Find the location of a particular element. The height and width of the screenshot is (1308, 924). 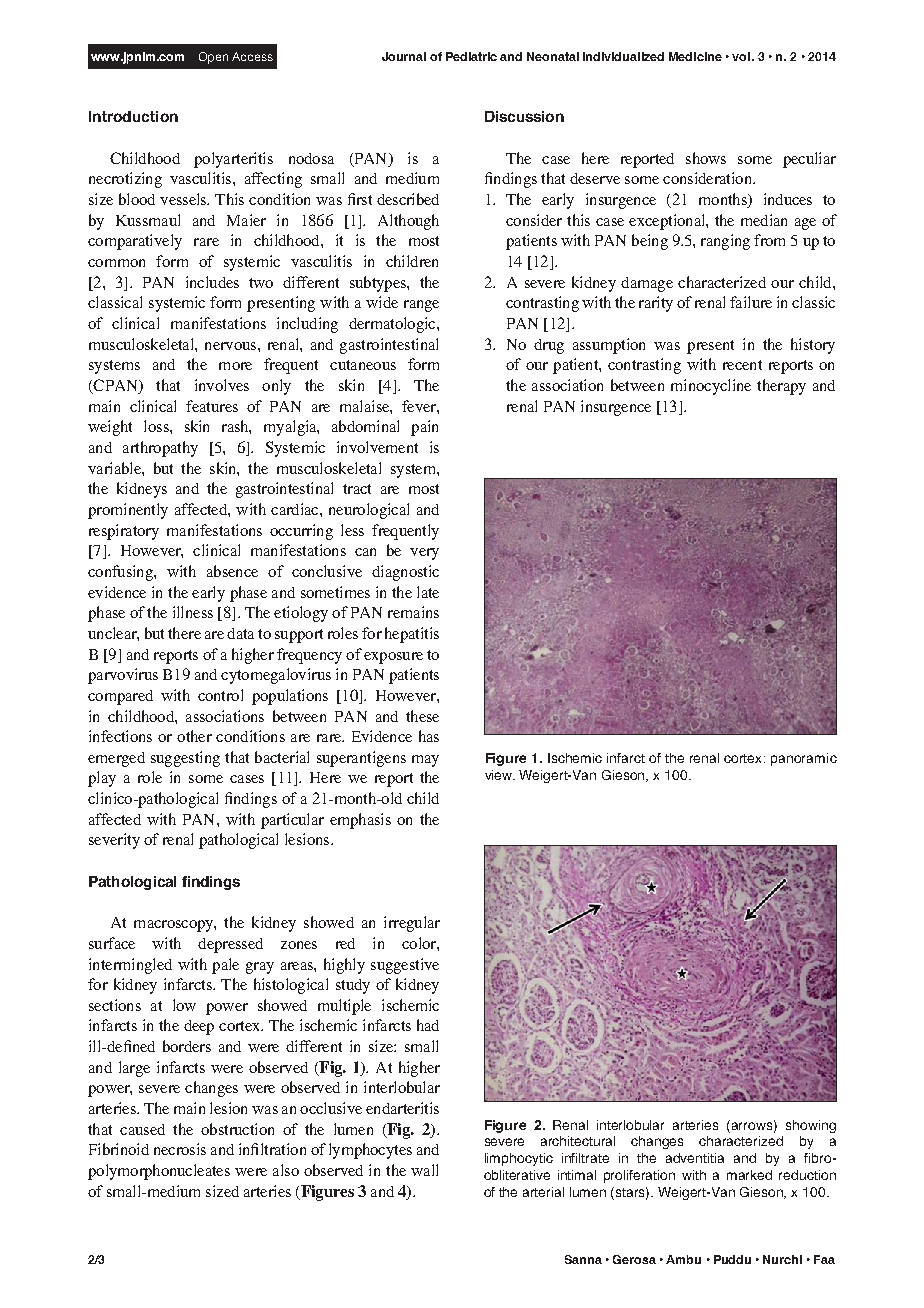

hepatitis is located at coordinates (412, 635).
